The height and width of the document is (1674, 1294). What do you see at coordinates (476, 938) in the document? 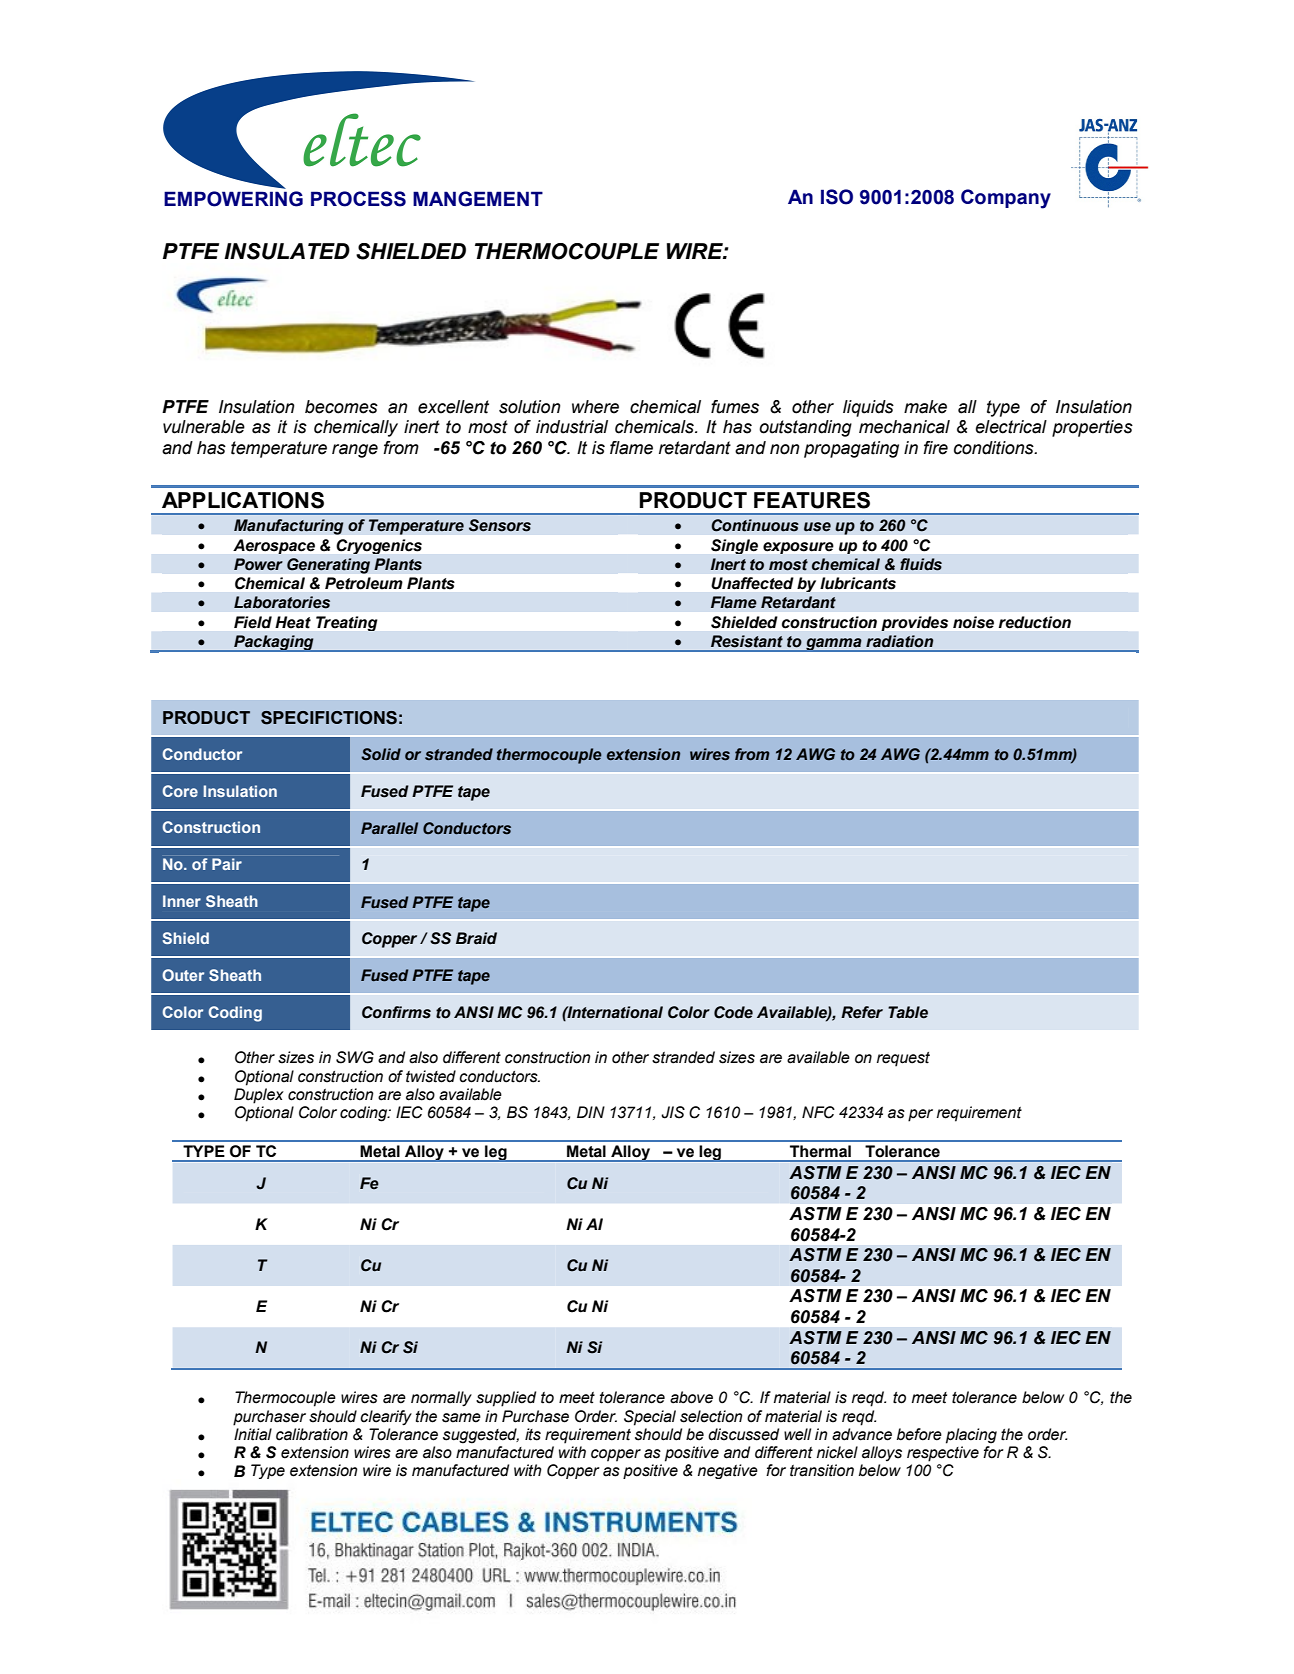
I see `Braid` at bounding box center [476, 938].
